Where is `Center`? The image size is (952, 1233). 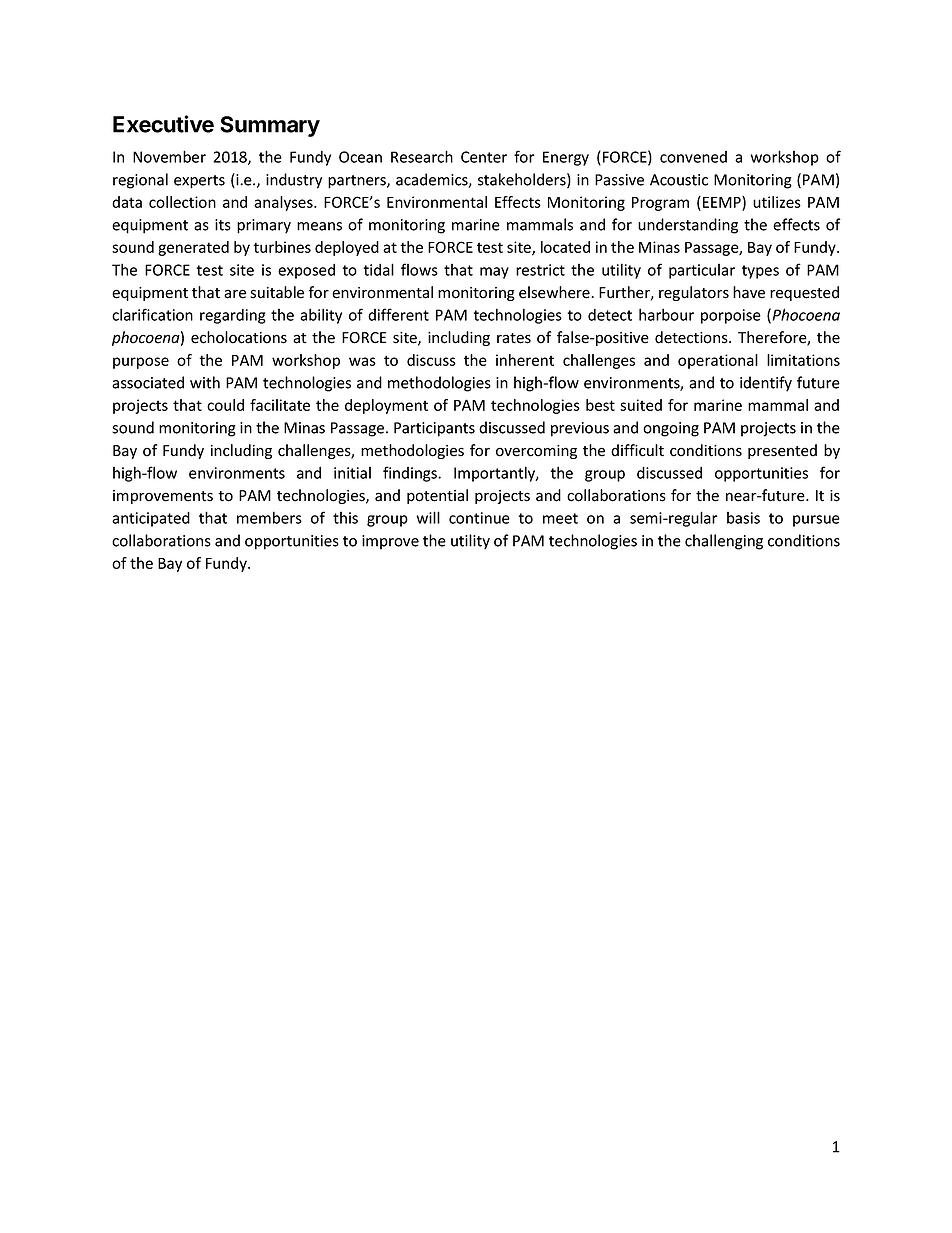 Center is located at coordinates (484, 157).
